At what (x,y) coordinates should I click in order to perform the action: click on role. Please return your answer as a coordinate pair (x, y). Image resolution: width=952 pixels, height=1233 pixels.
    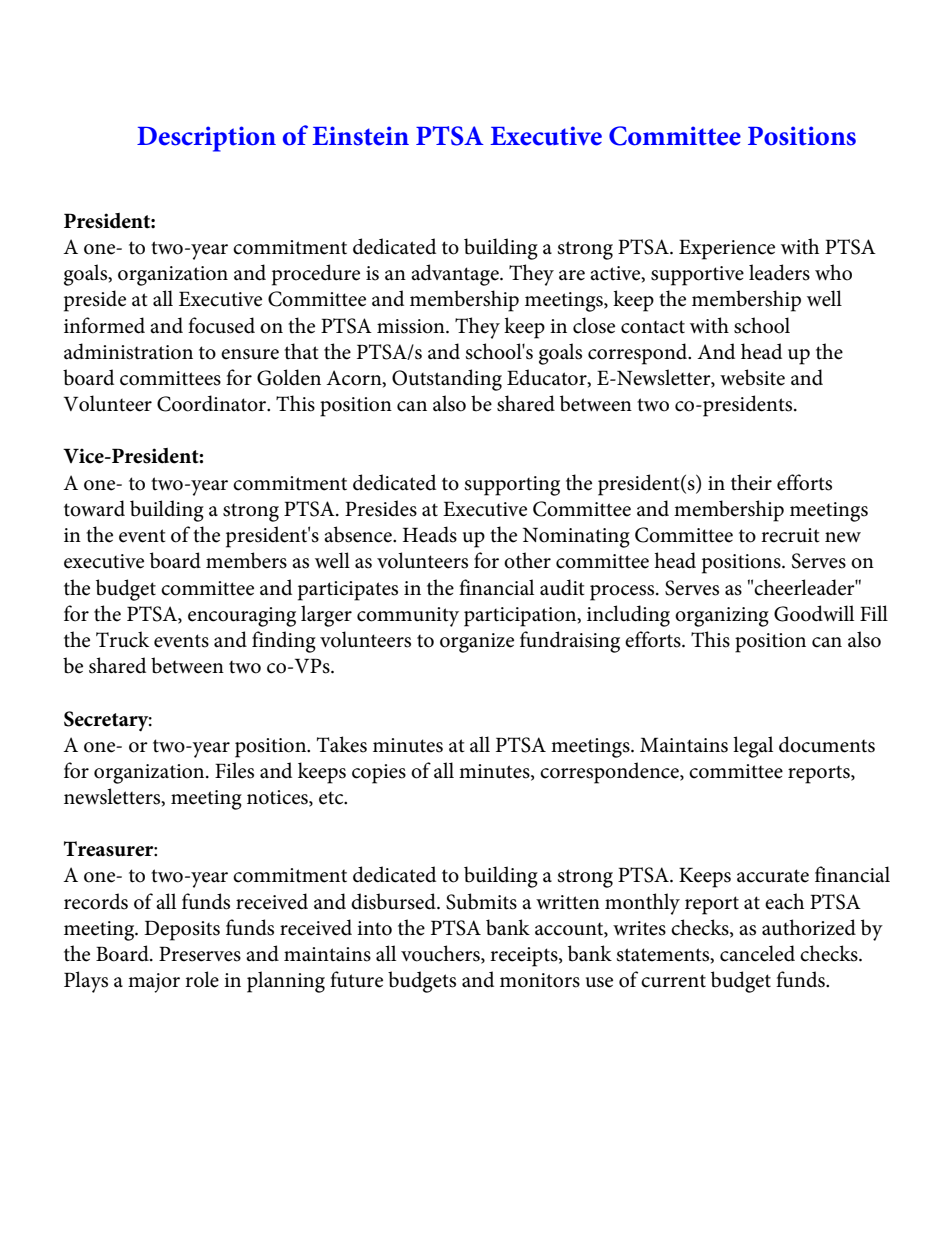
    Looking at the image, I should click on (202, 979).
